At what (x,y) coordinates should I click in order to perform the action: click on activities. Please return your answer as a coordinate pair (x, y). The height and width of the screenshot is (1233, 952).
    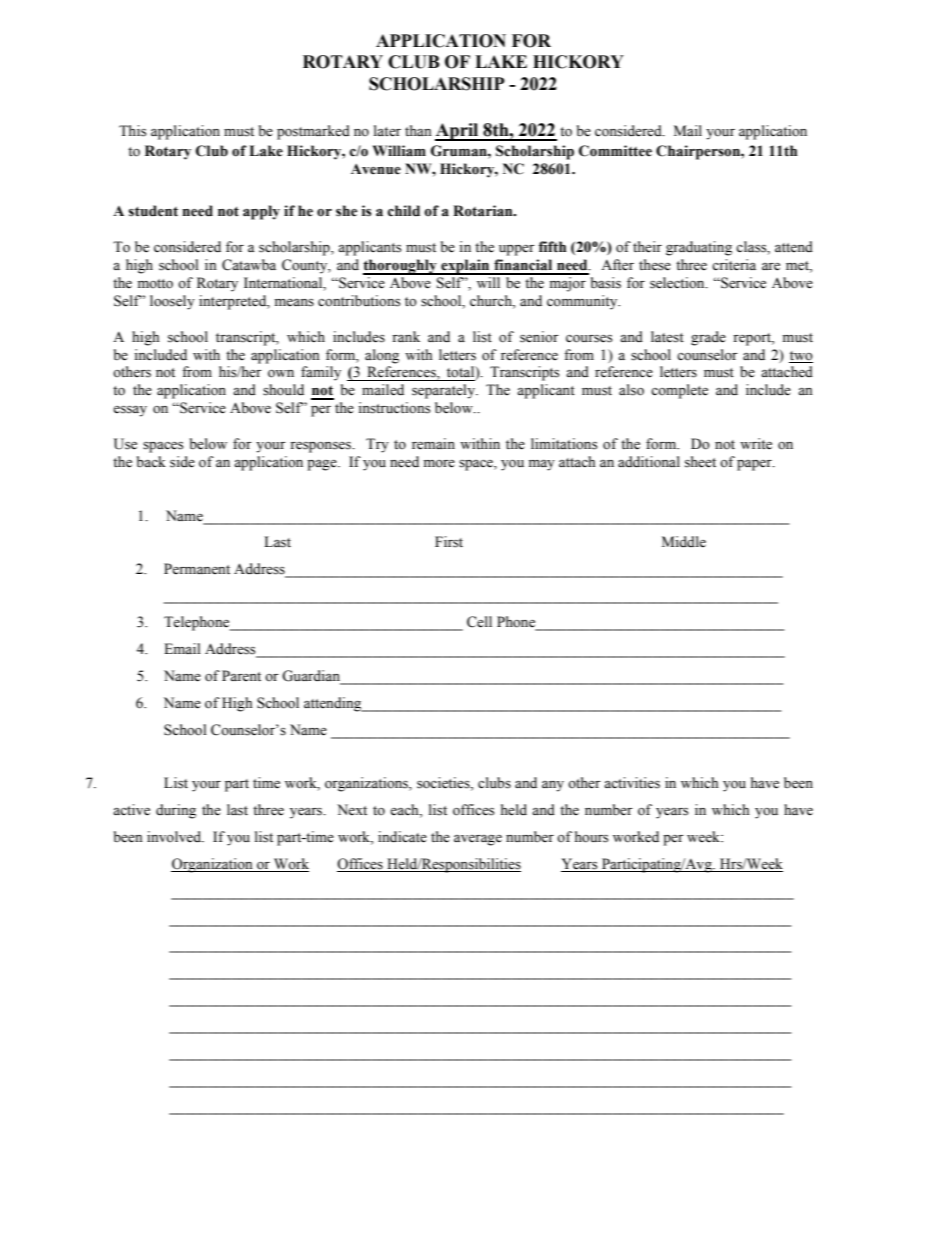
    Looking at the image, I should click on (632, 783).
